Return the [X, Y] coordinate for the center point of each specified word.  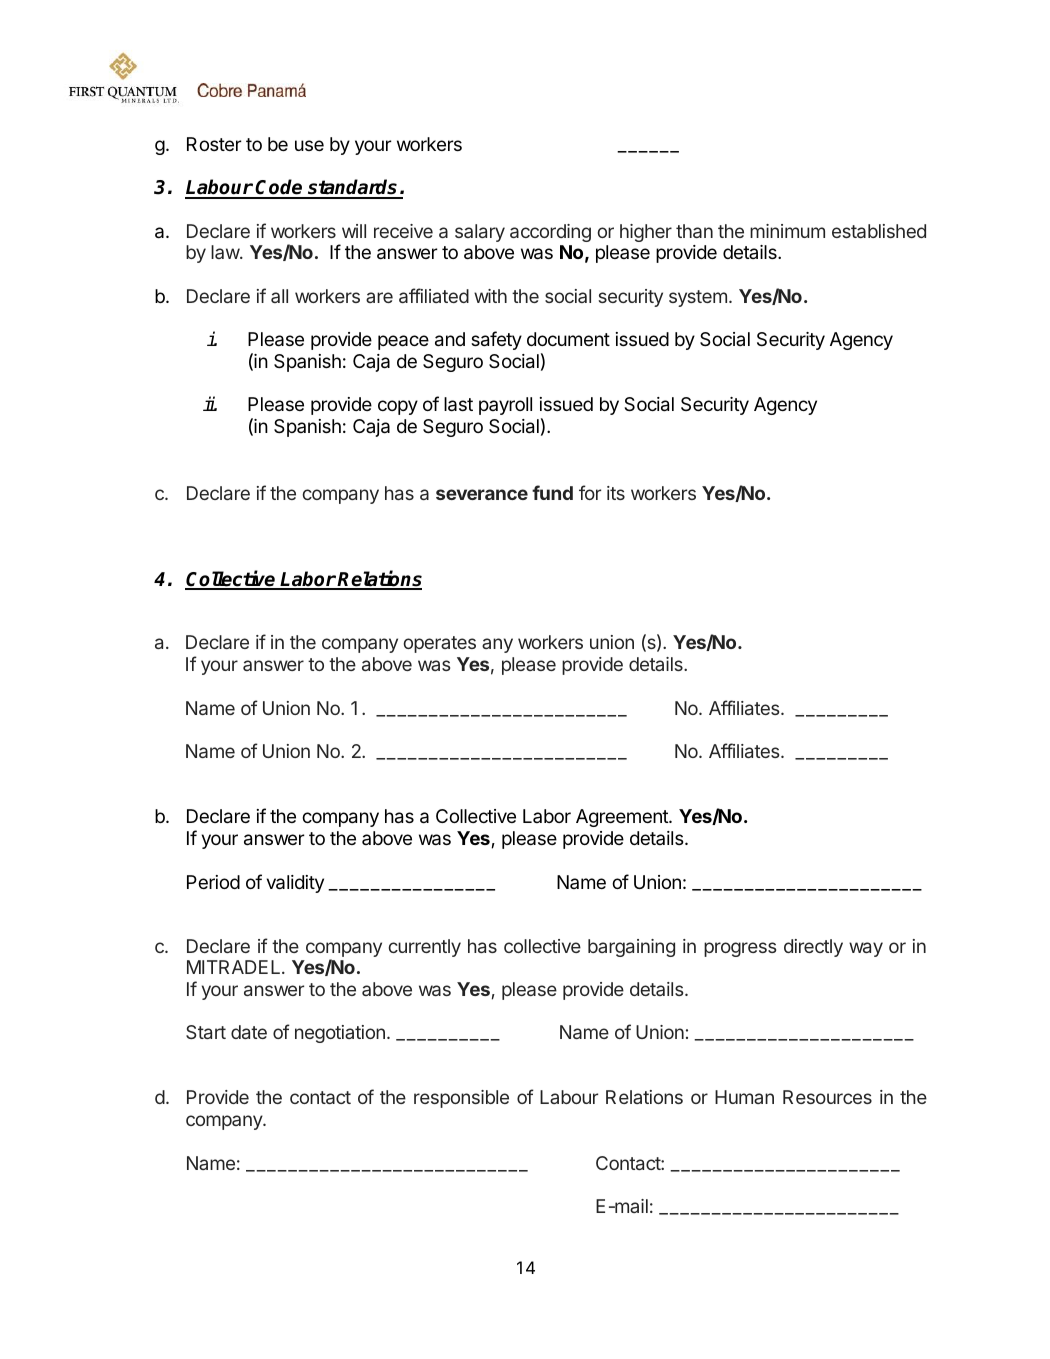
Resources [827, 1097]
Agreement [623, 818]
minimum [787, 231]
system [698, 298]
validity [295, 884]
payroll [505, 406]
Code [279, 188]
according [550, 233]
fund [552, 492]
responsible [461, 1099]
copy [398, 407]
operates [439, 644]
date [249, 1032]
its [616, 493]
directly [813, 948]
